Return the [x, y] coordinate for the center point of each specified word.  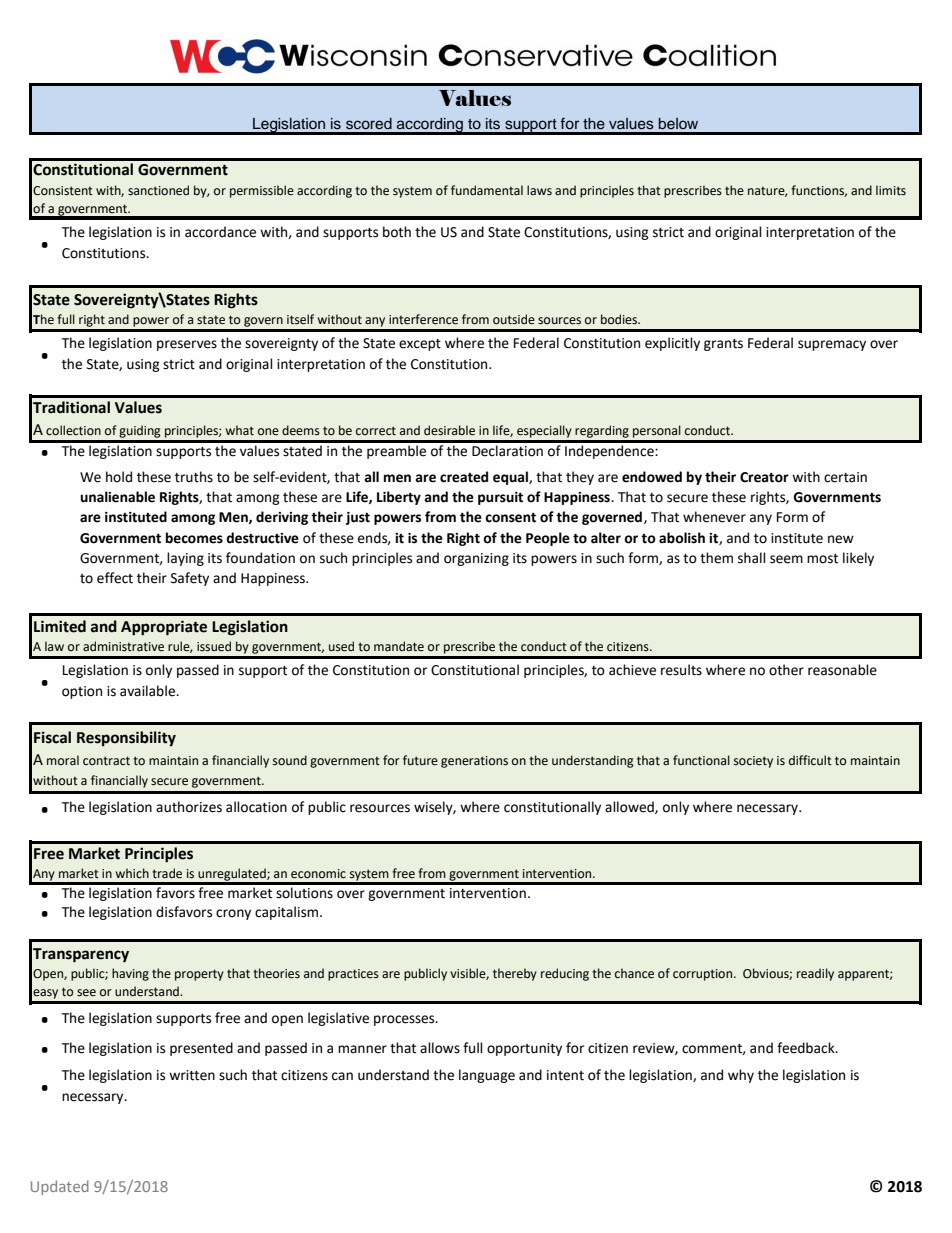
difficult [810, 760]
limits [891, 190]
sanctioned [158, 190]
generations [474, 762]
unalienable [117, 497]
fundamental [487, 190]
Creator [764, 477]
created [464, 477]
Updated [60, 1187]
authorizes [189, 807]
